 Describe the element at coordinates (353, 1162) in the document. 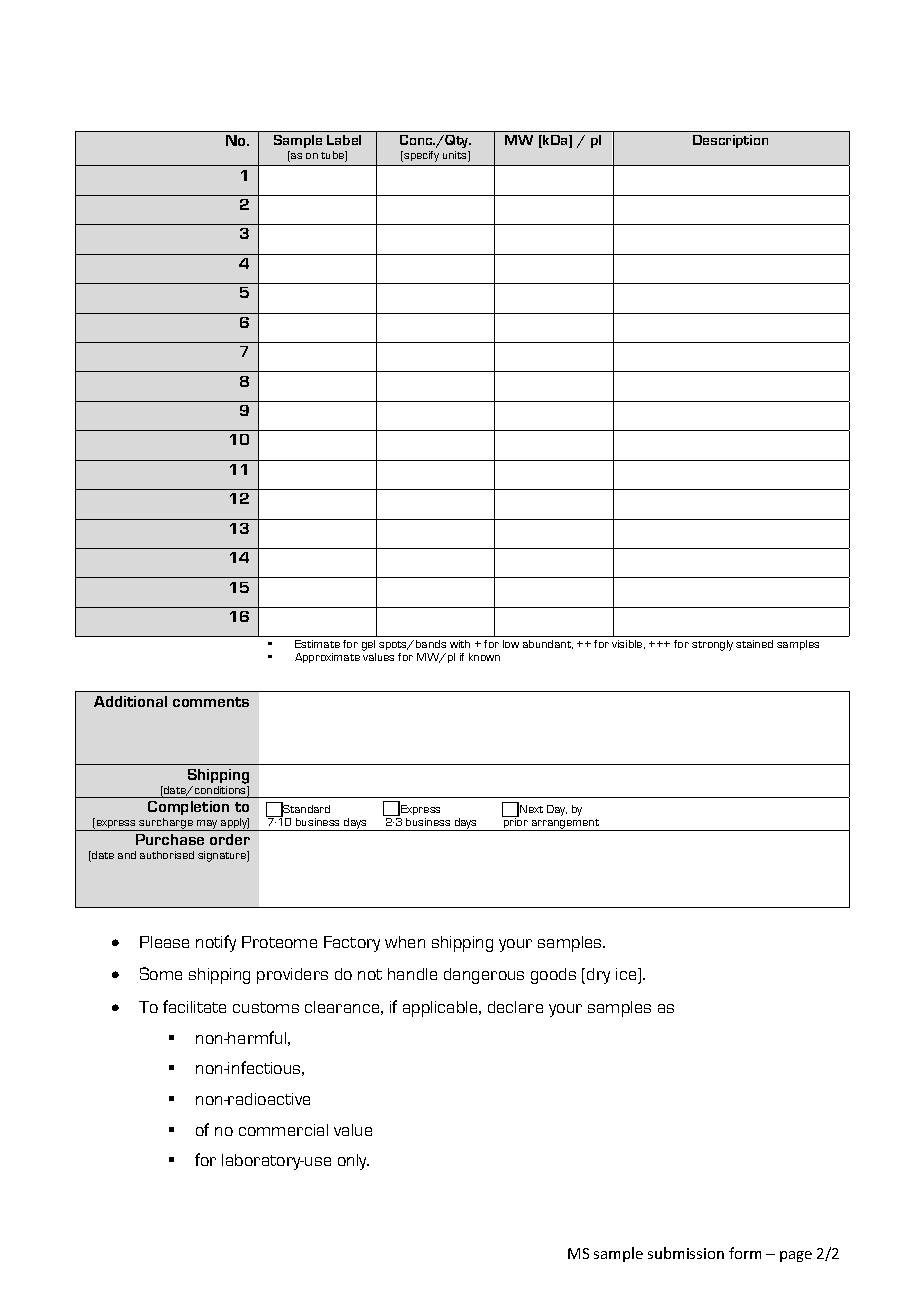

I see `only` at that location.
